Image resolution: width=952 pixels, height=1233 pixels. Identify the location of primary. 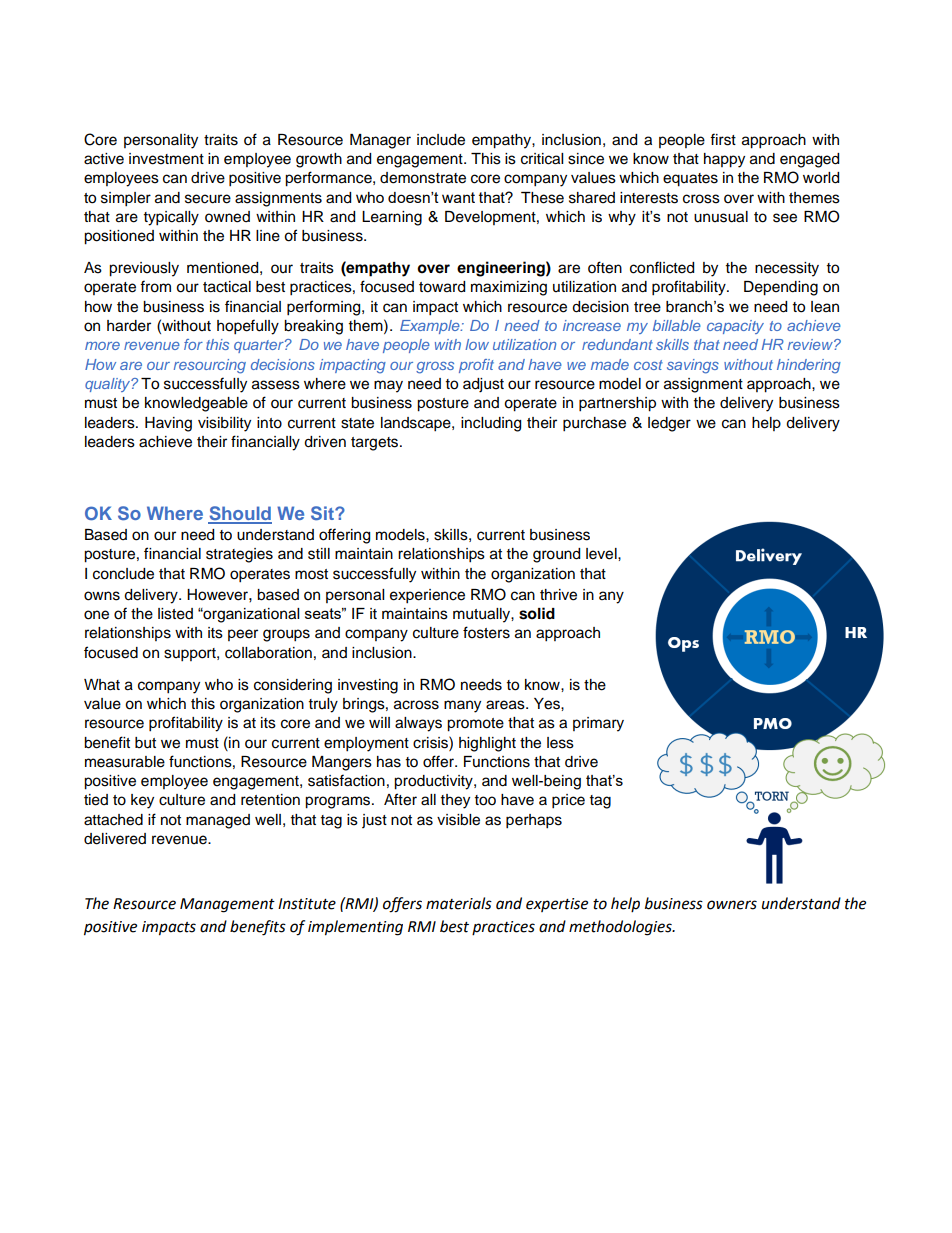
(598, 724).
